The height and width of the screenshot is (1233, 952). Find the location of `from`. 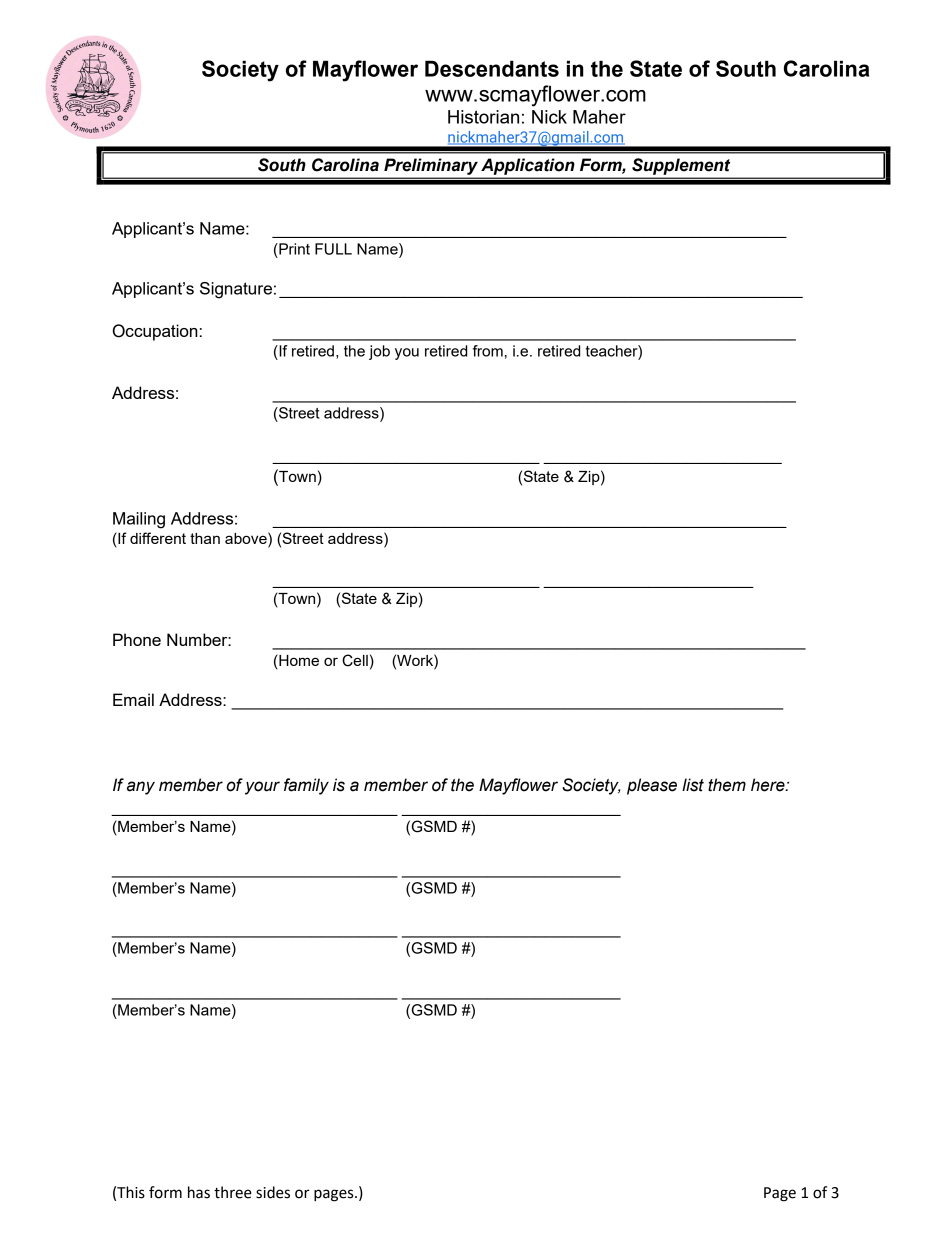

from is located at coordinates (488, 351).
